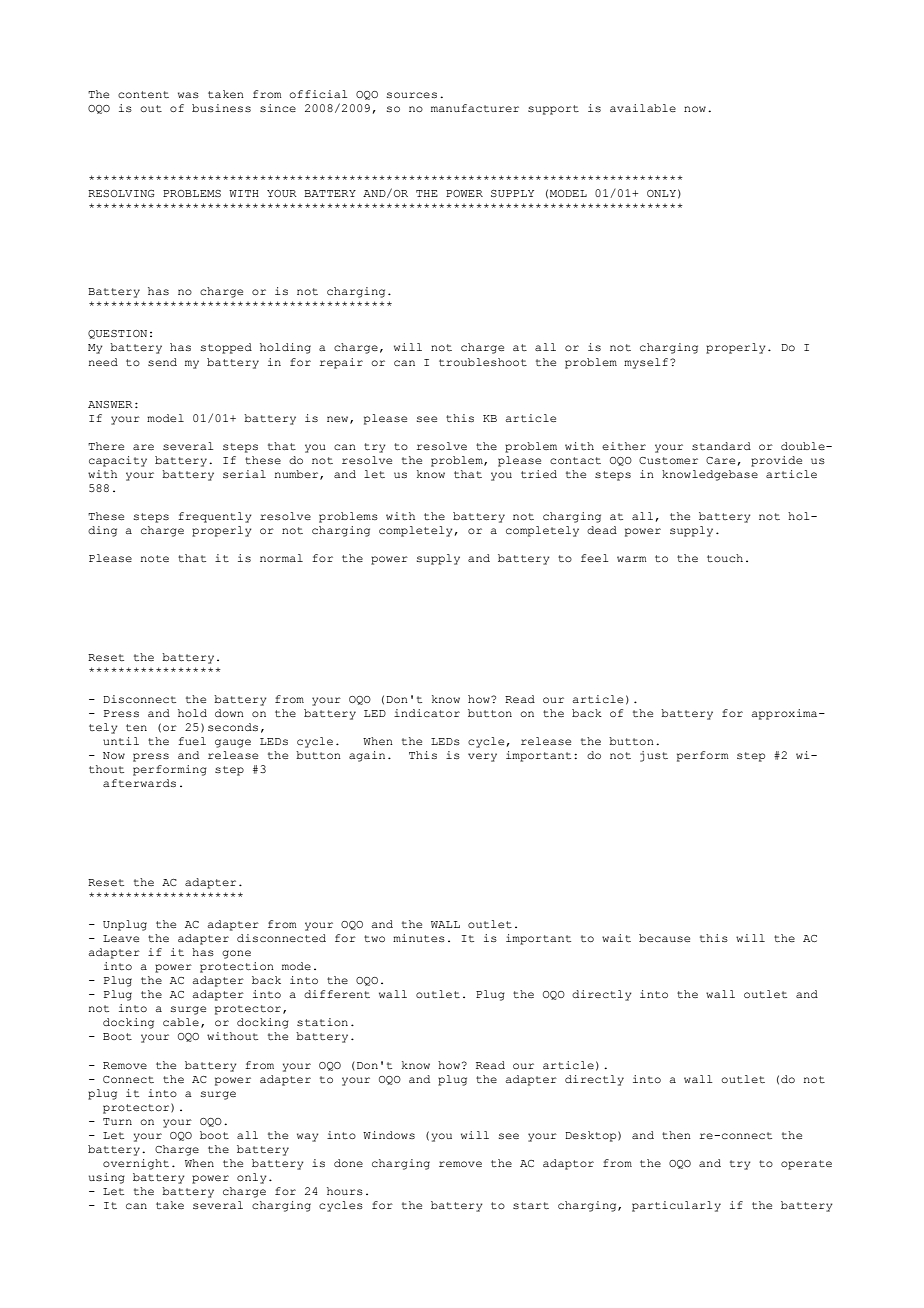  Describe the element at coordinates (475, 108) in the image. I see `manufacturer` at that location.
